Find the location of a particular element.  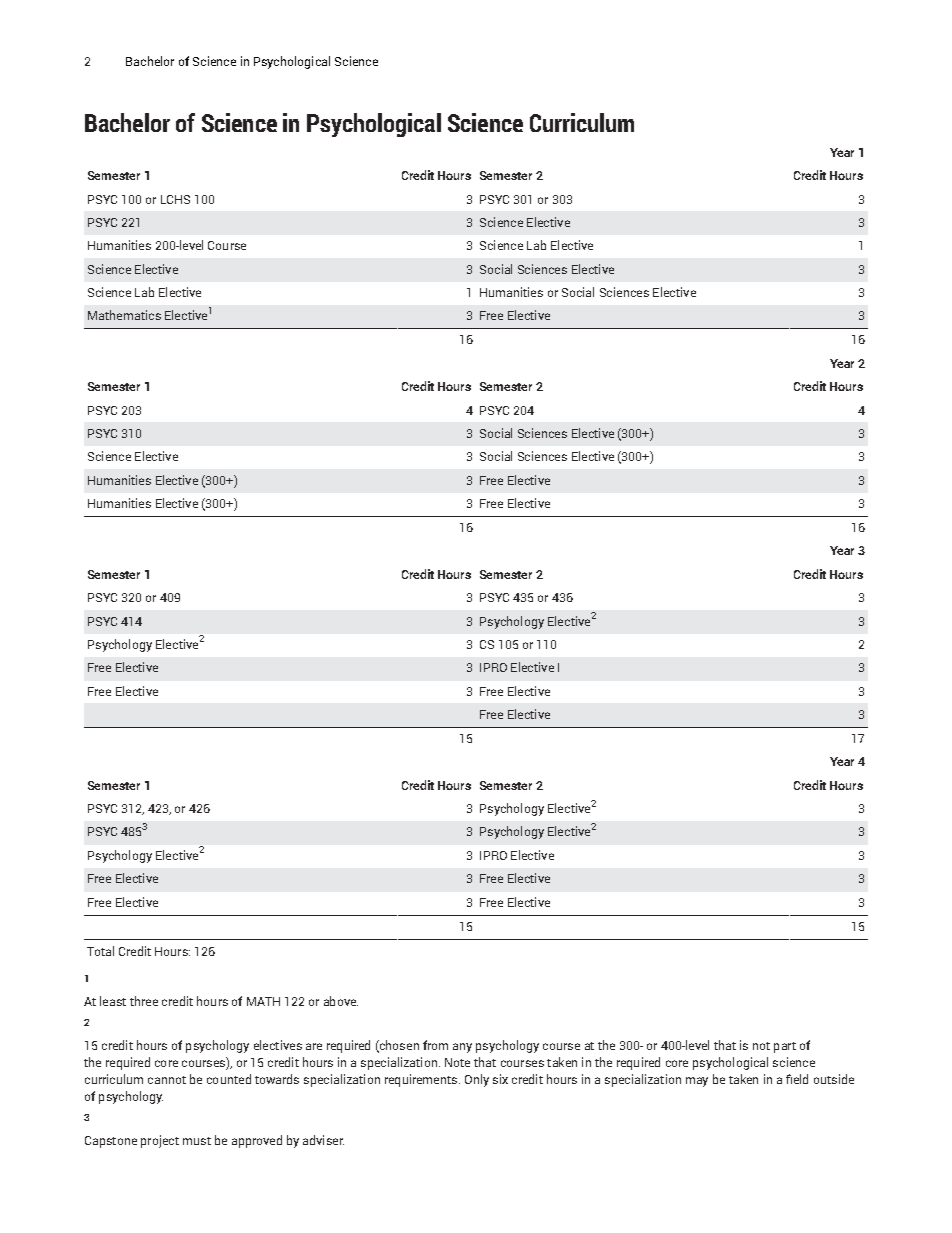

outside is located at coordinates (834, 1079).
